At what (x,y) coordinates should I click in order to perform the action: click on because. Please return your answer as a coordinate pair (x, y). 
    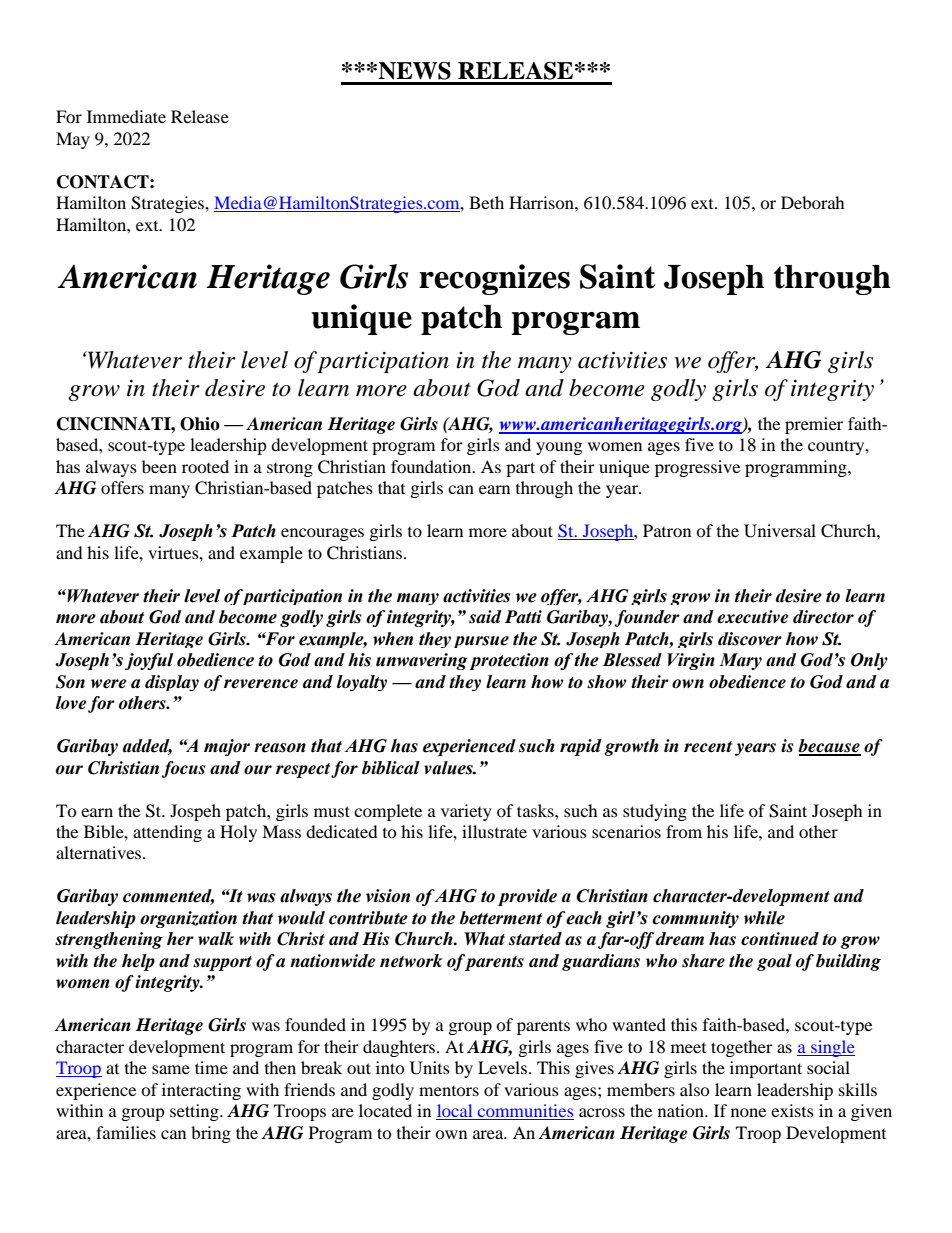
    Looking at the image, I should click on (829, 747).
